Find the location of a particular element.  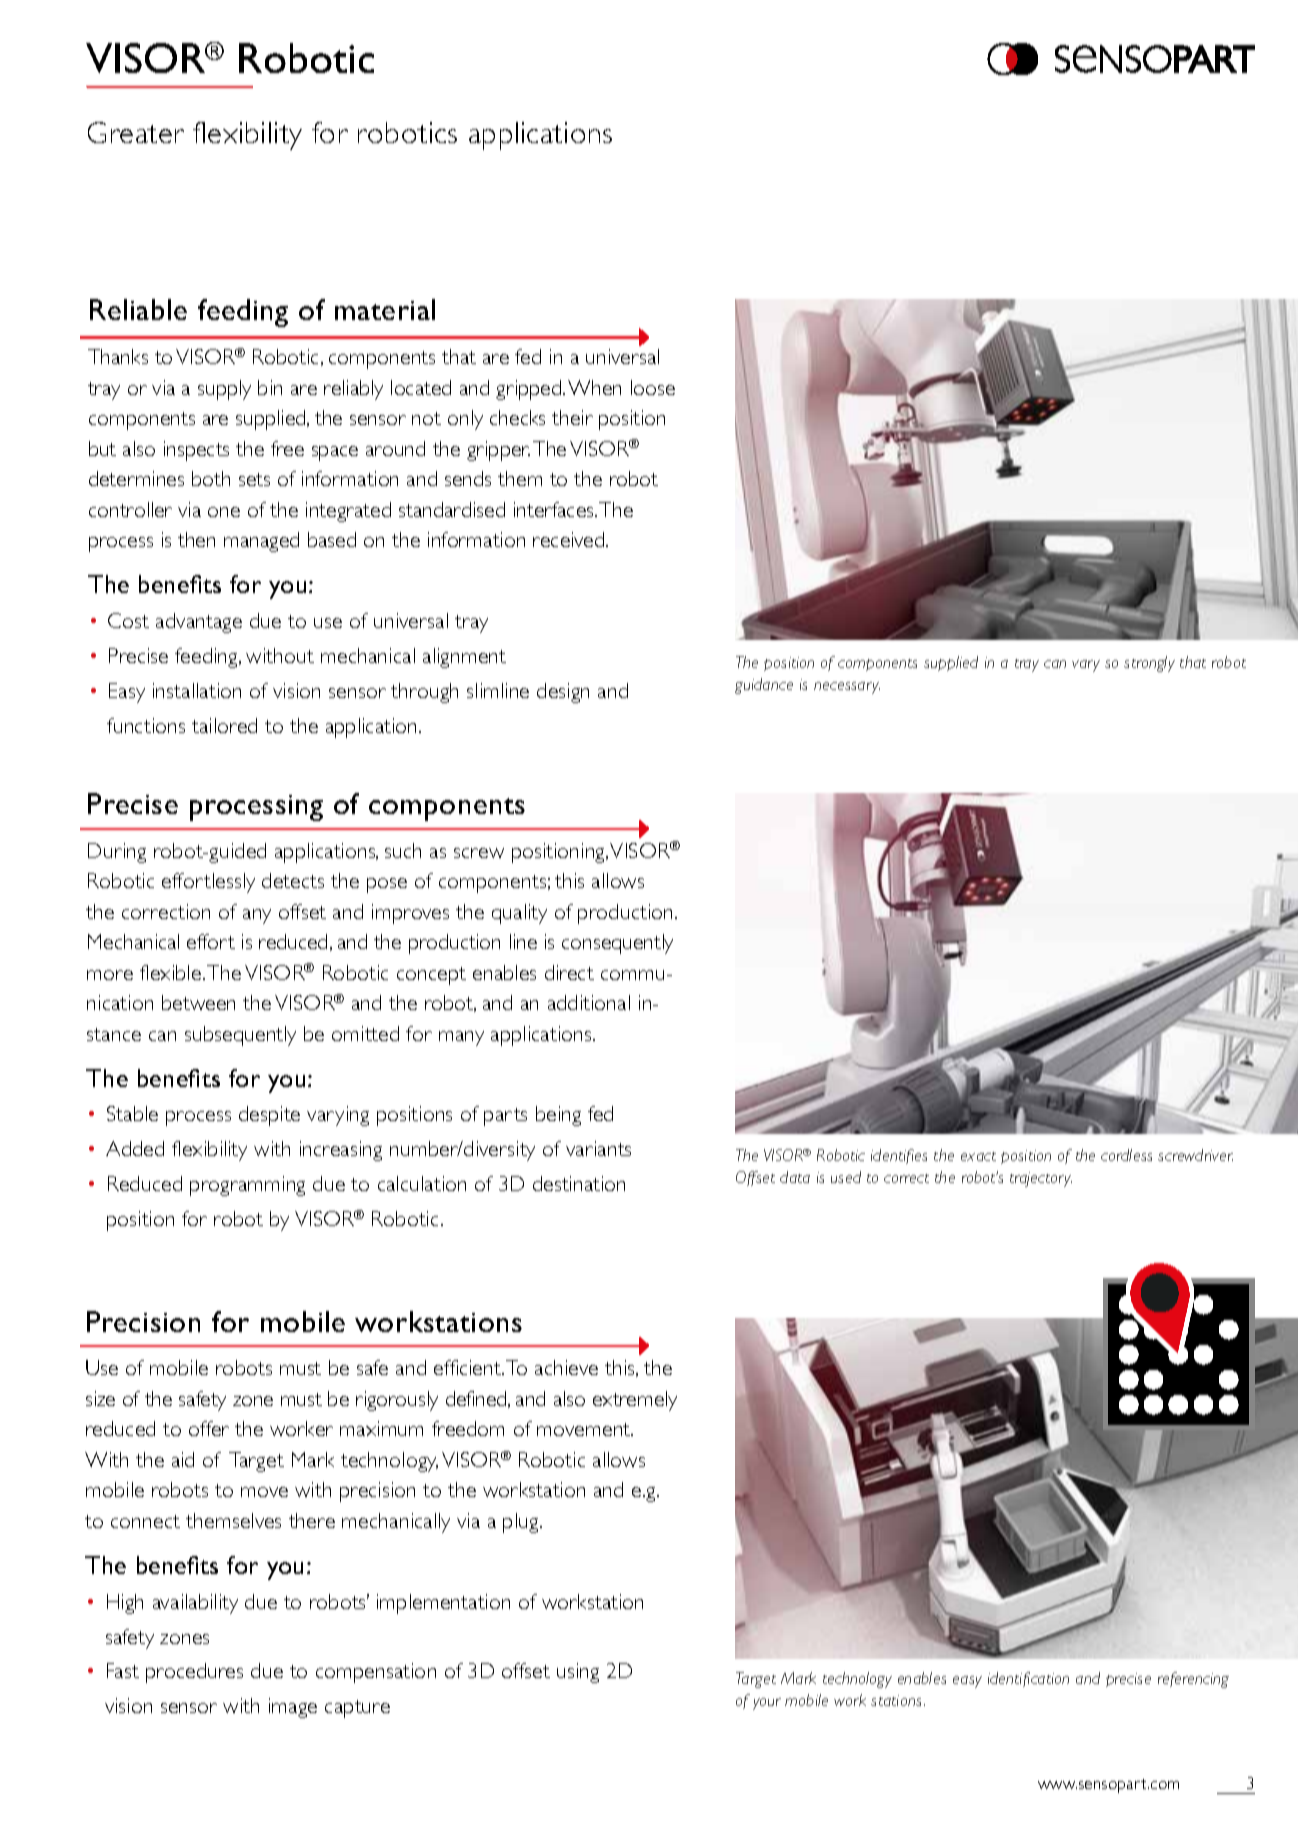

Greater is located at coordinates (136, 132).
